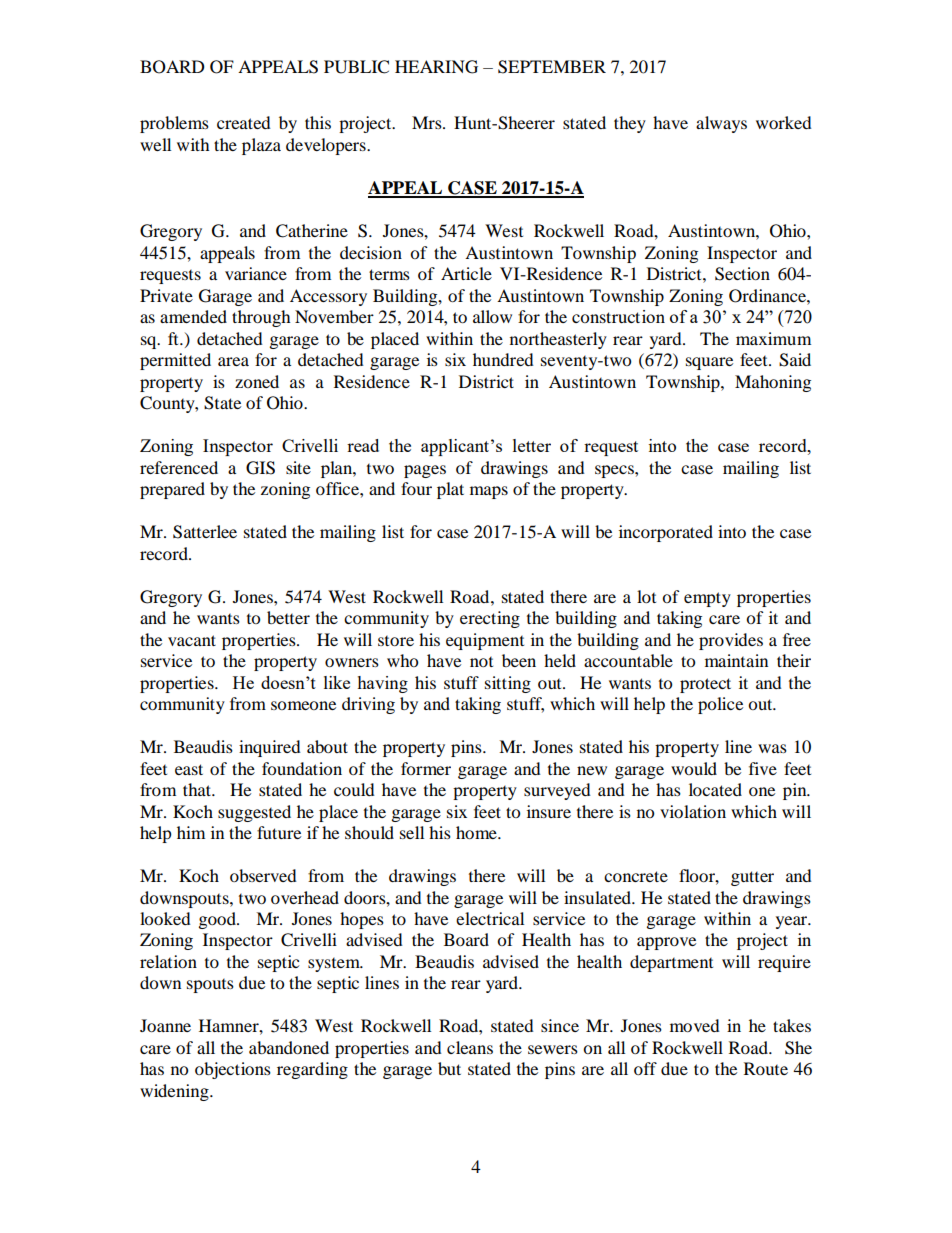  I want to click on objections, so click(233, 1070).
